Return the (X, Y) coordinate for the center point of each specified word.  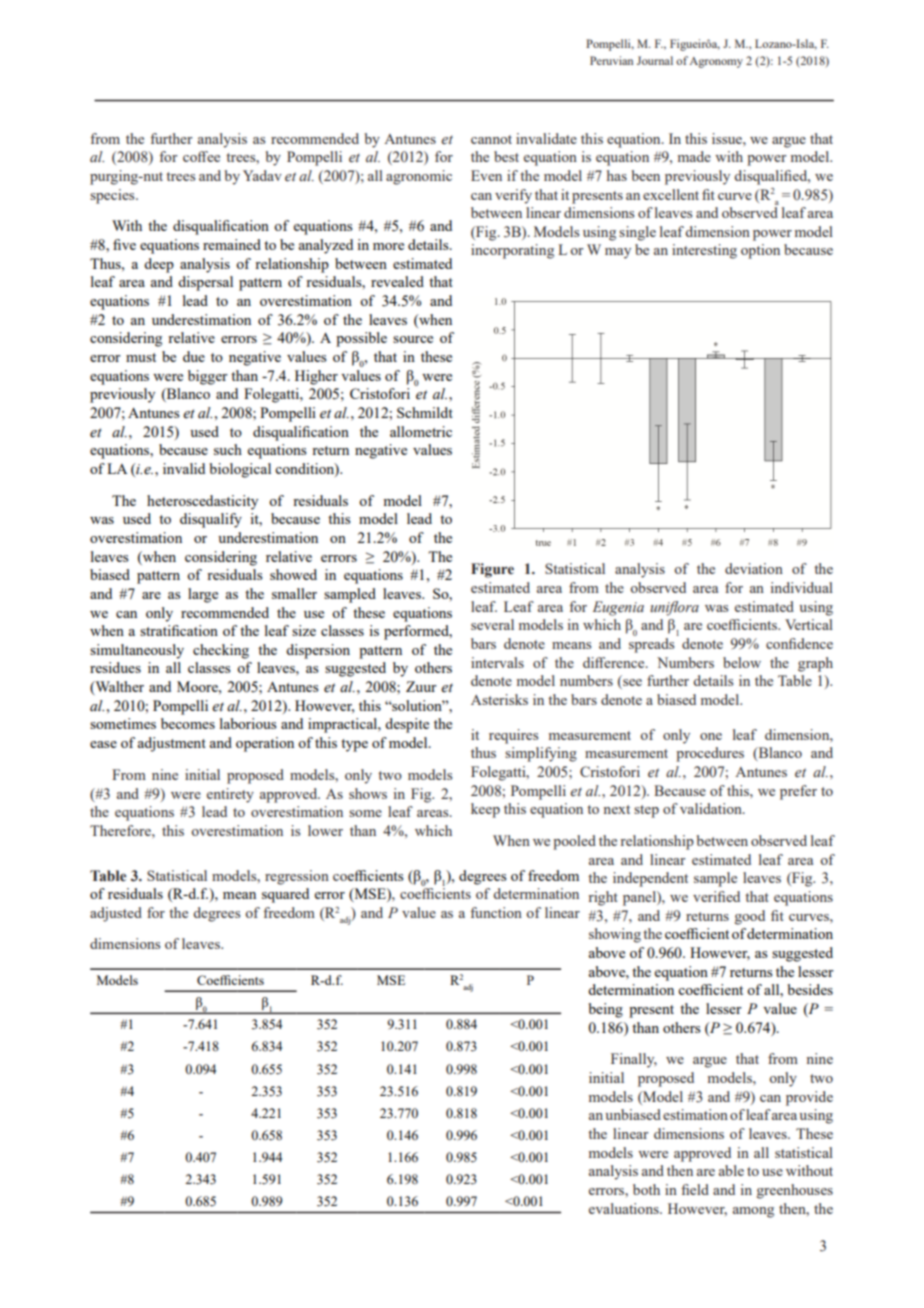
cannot (491, 139)
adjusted (116, 914)
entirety (230, 795)
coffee (201, 156)
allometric (421, 431)
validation (712, 808)
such (228, 449)
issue (728, 138)
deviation (754, 568)
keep (485, 810)
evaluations (625, 1208)
